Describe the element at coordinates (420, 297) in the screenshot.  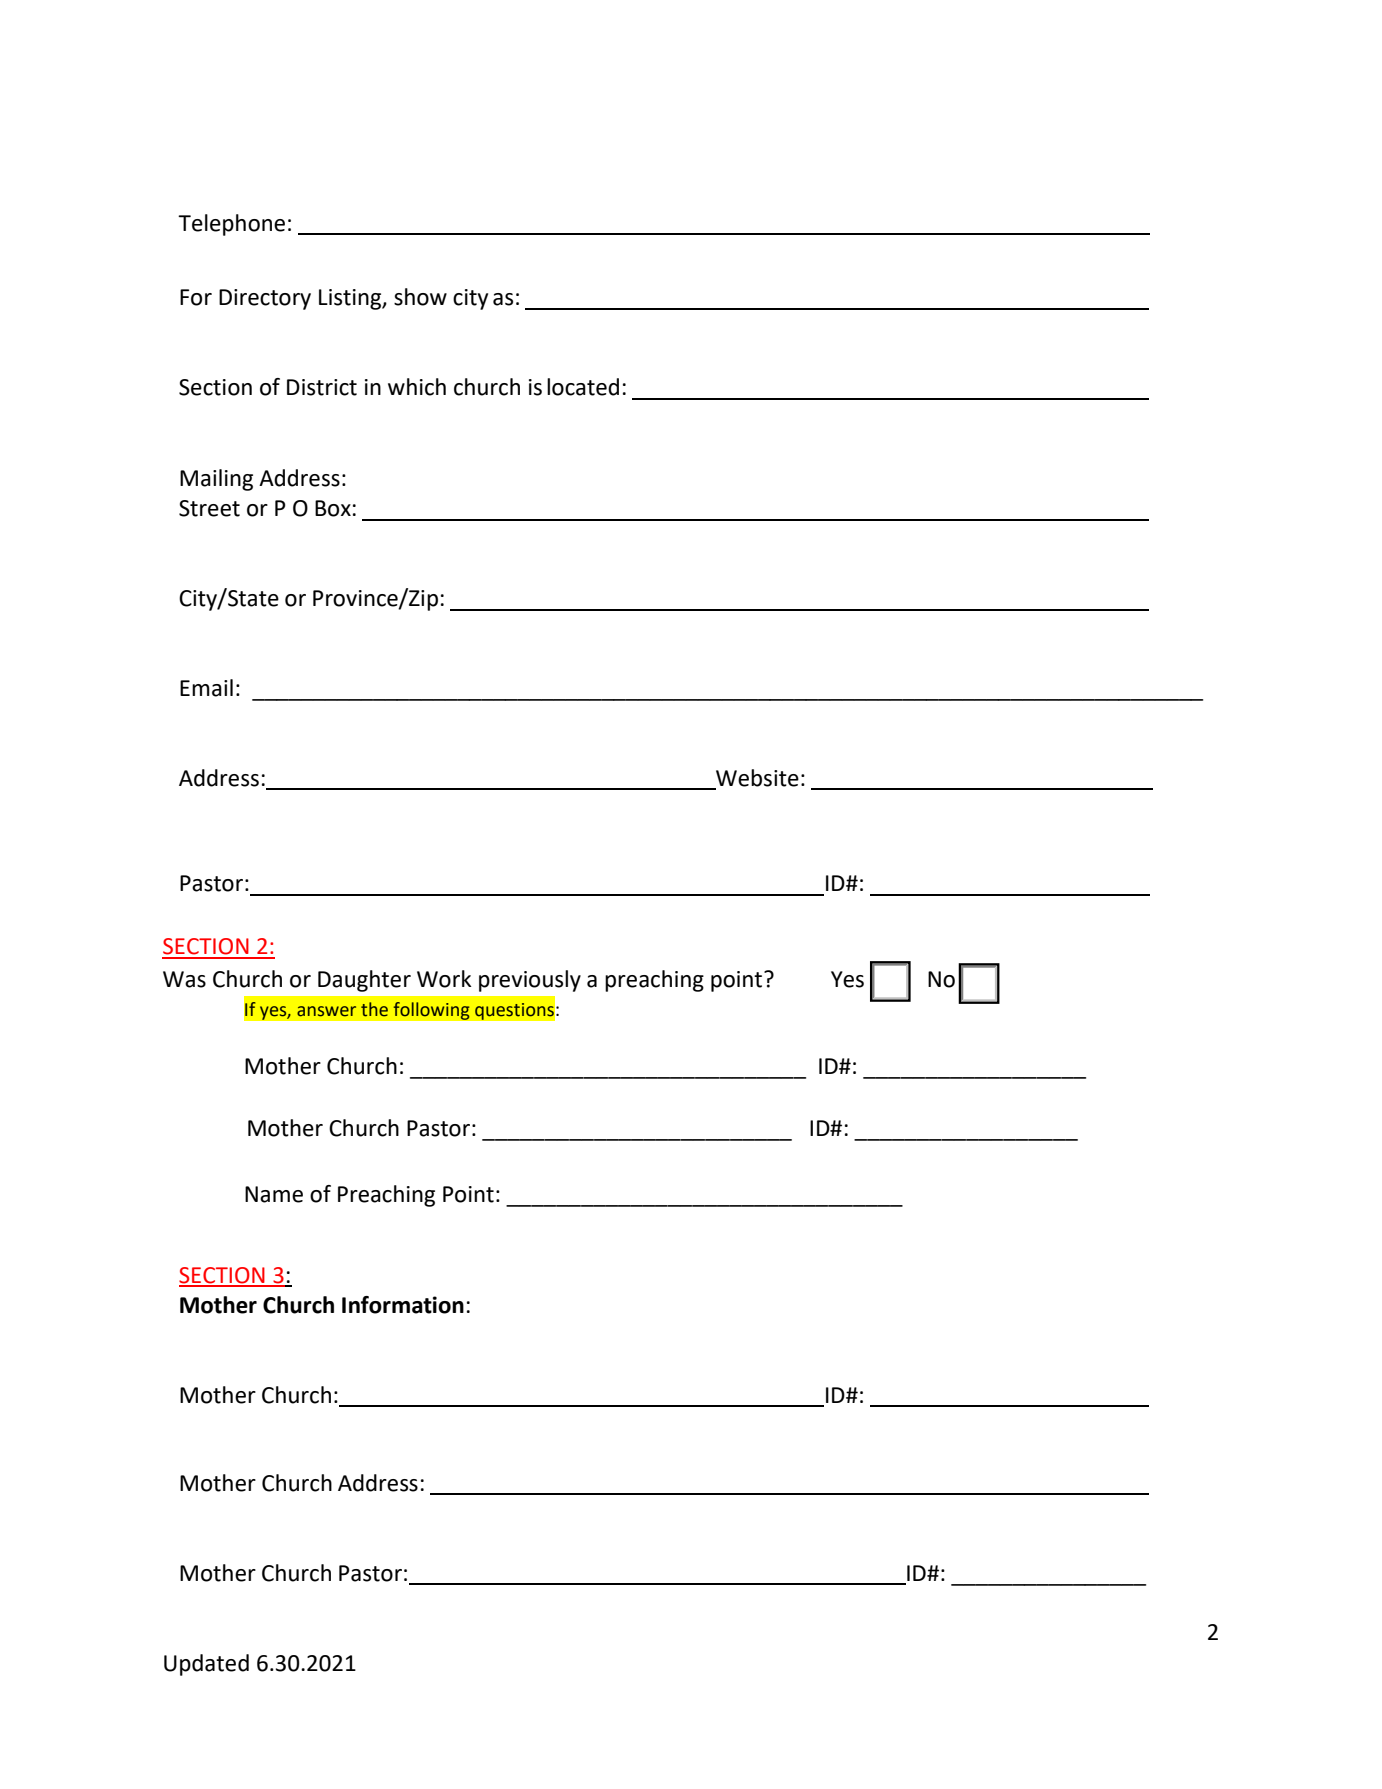
I see `show` at that location.
